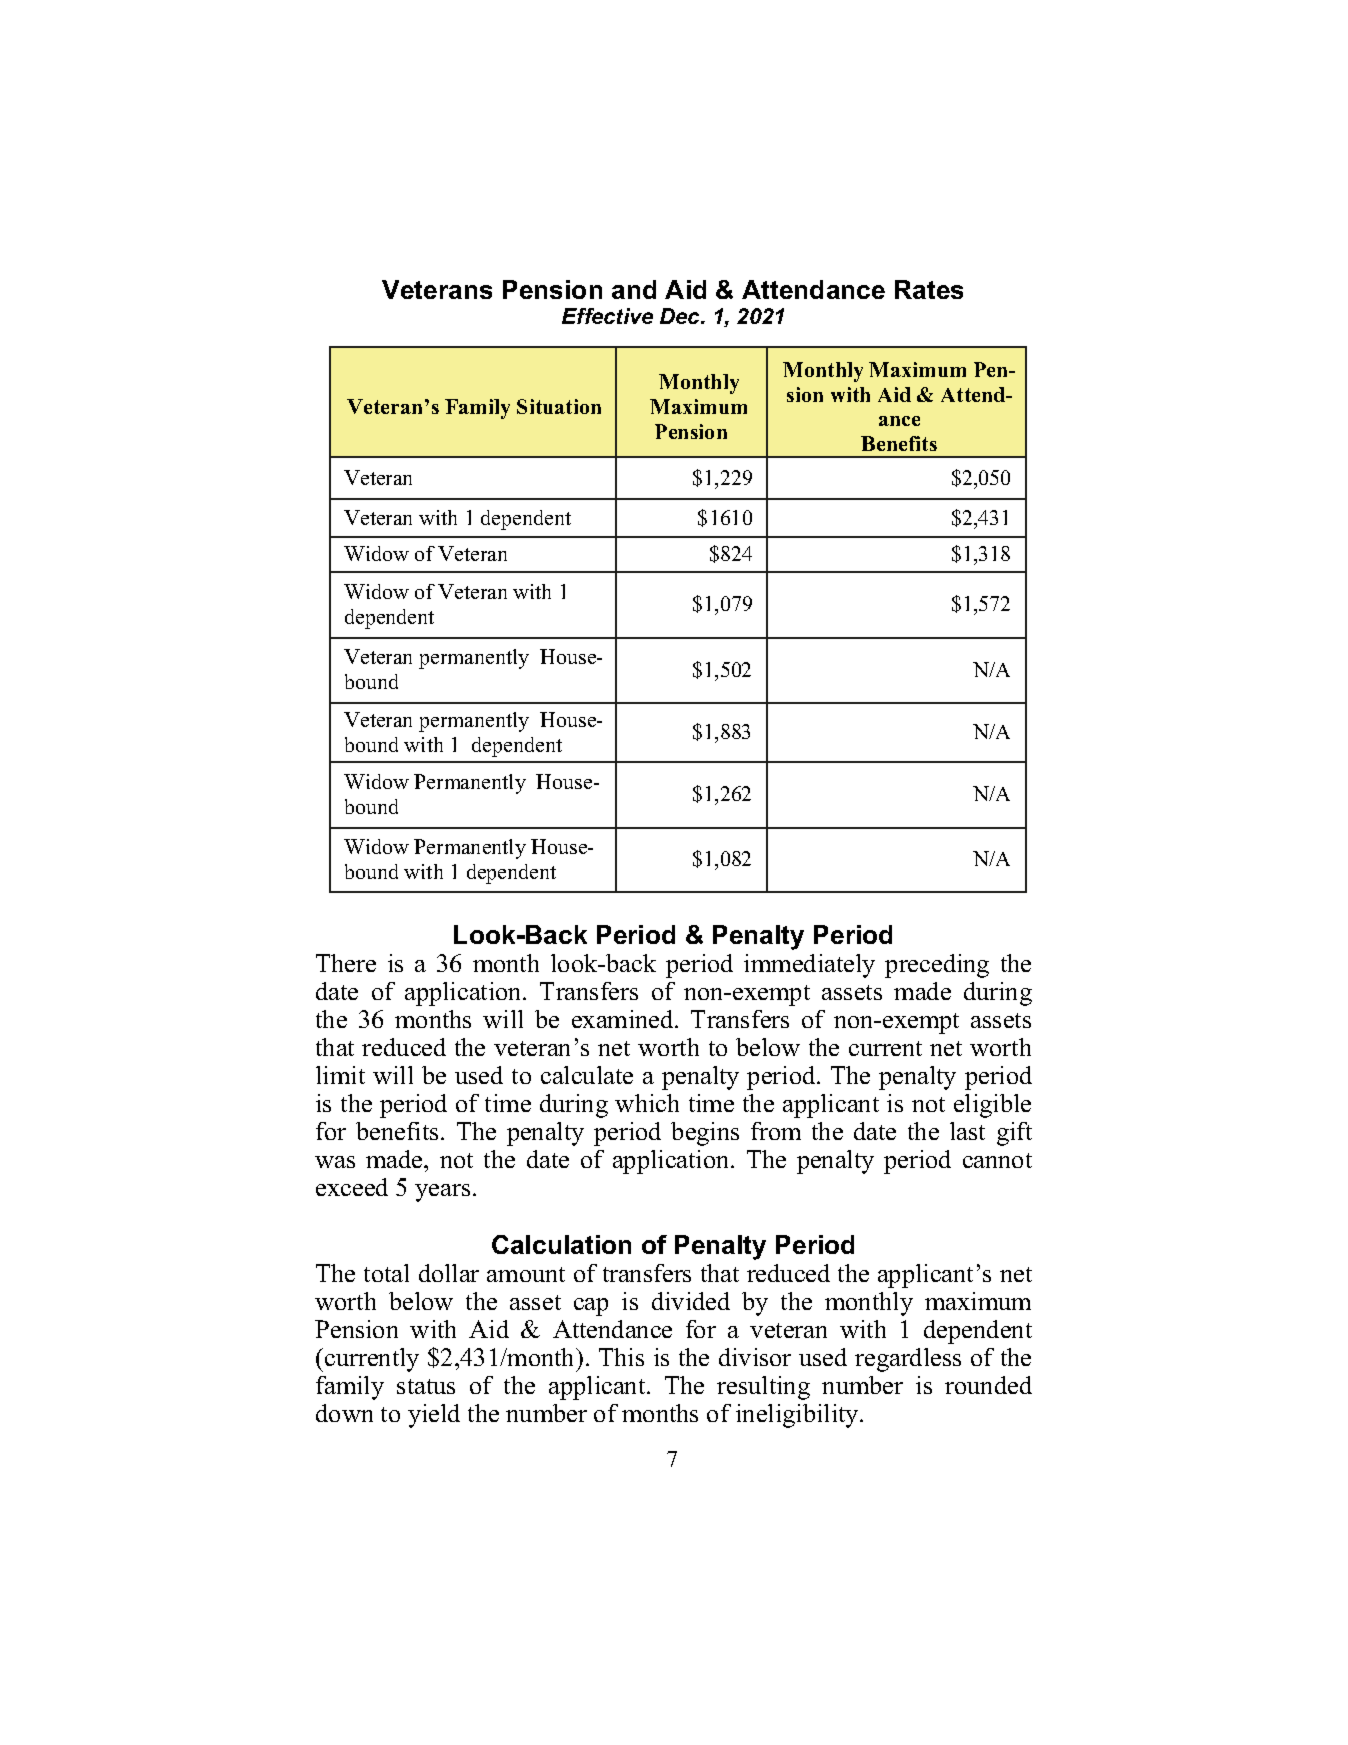  I want to click on There, so click(346, 963).
